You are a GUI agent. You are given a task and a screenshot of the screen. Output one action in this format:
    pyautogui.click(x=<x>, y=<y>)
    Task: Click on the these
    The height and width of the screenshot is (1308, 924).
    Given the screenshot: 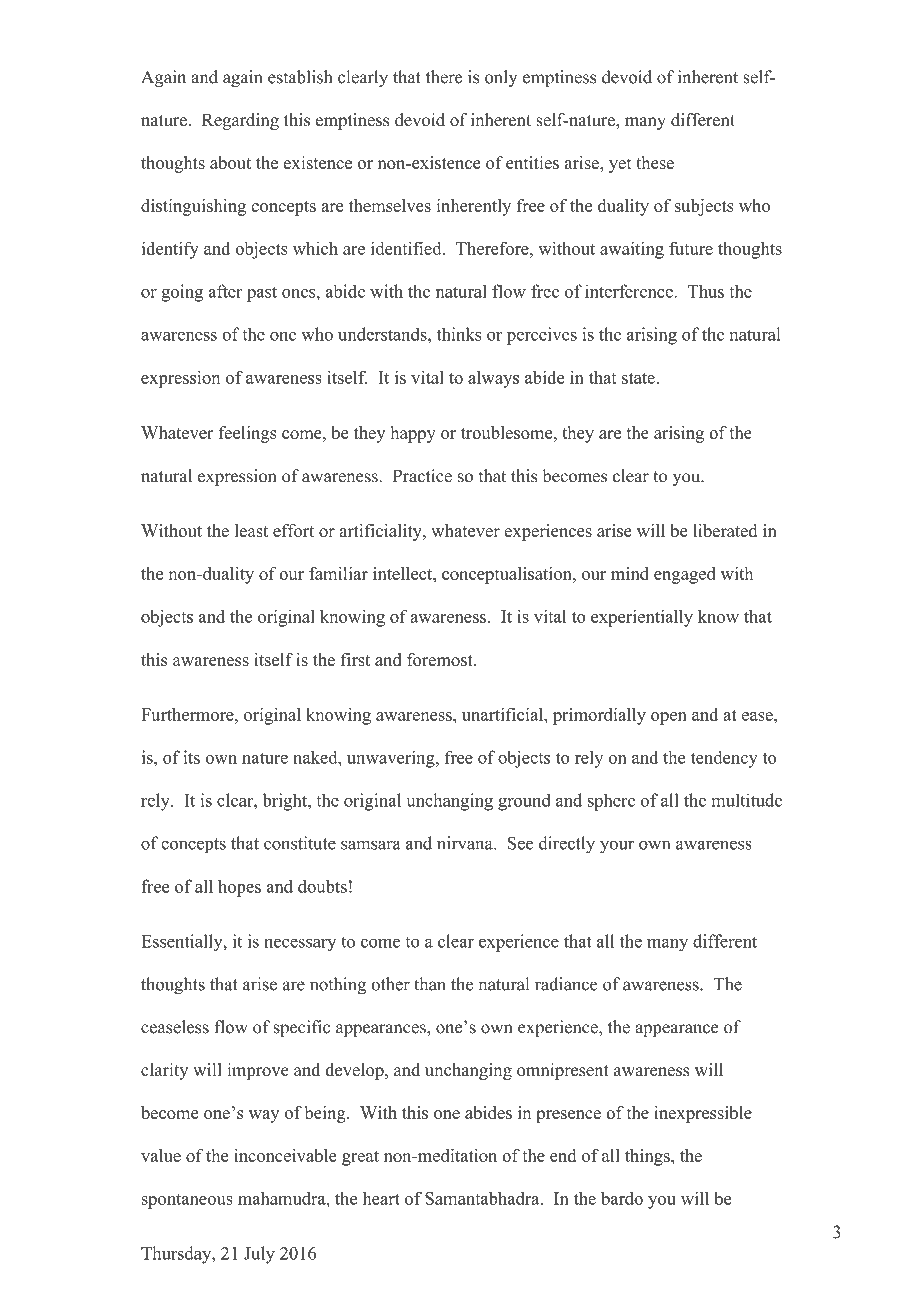 What is the action you would take?
    pyautogui.click(x=655, y=162)
